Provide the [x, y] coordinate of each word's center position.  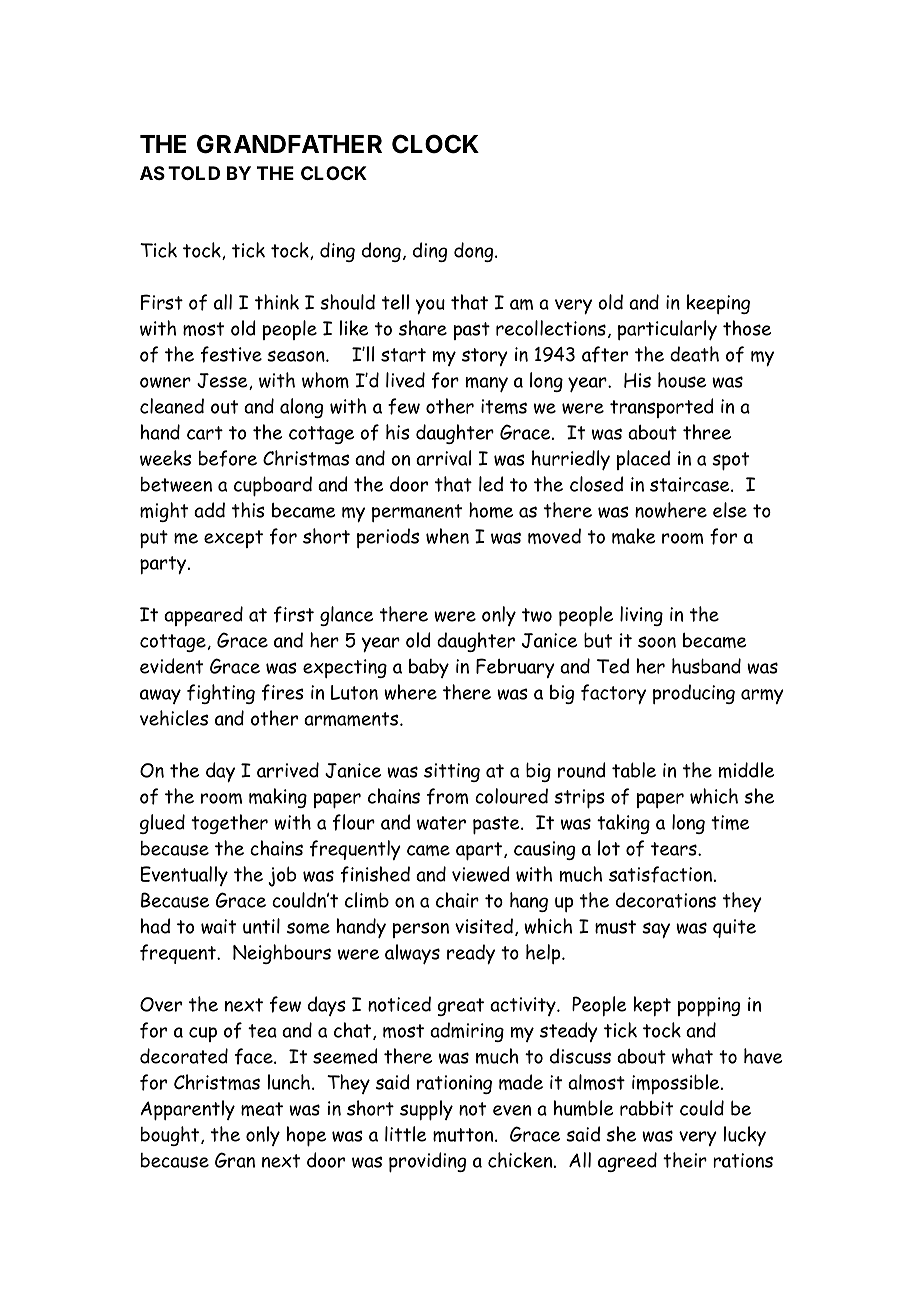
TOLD [194, 173]
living [641, 616]
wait [218, 926]
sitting [452, 772]
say [656, 930]
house [682, 380]
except [233, 539]
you [430, 306]
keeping [718, 304]
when [447, 536]
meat [262, 1109]
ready [471, 954]
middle [746, 770]
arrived [288, 770]
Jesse [223, 381]
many [487, 384]
